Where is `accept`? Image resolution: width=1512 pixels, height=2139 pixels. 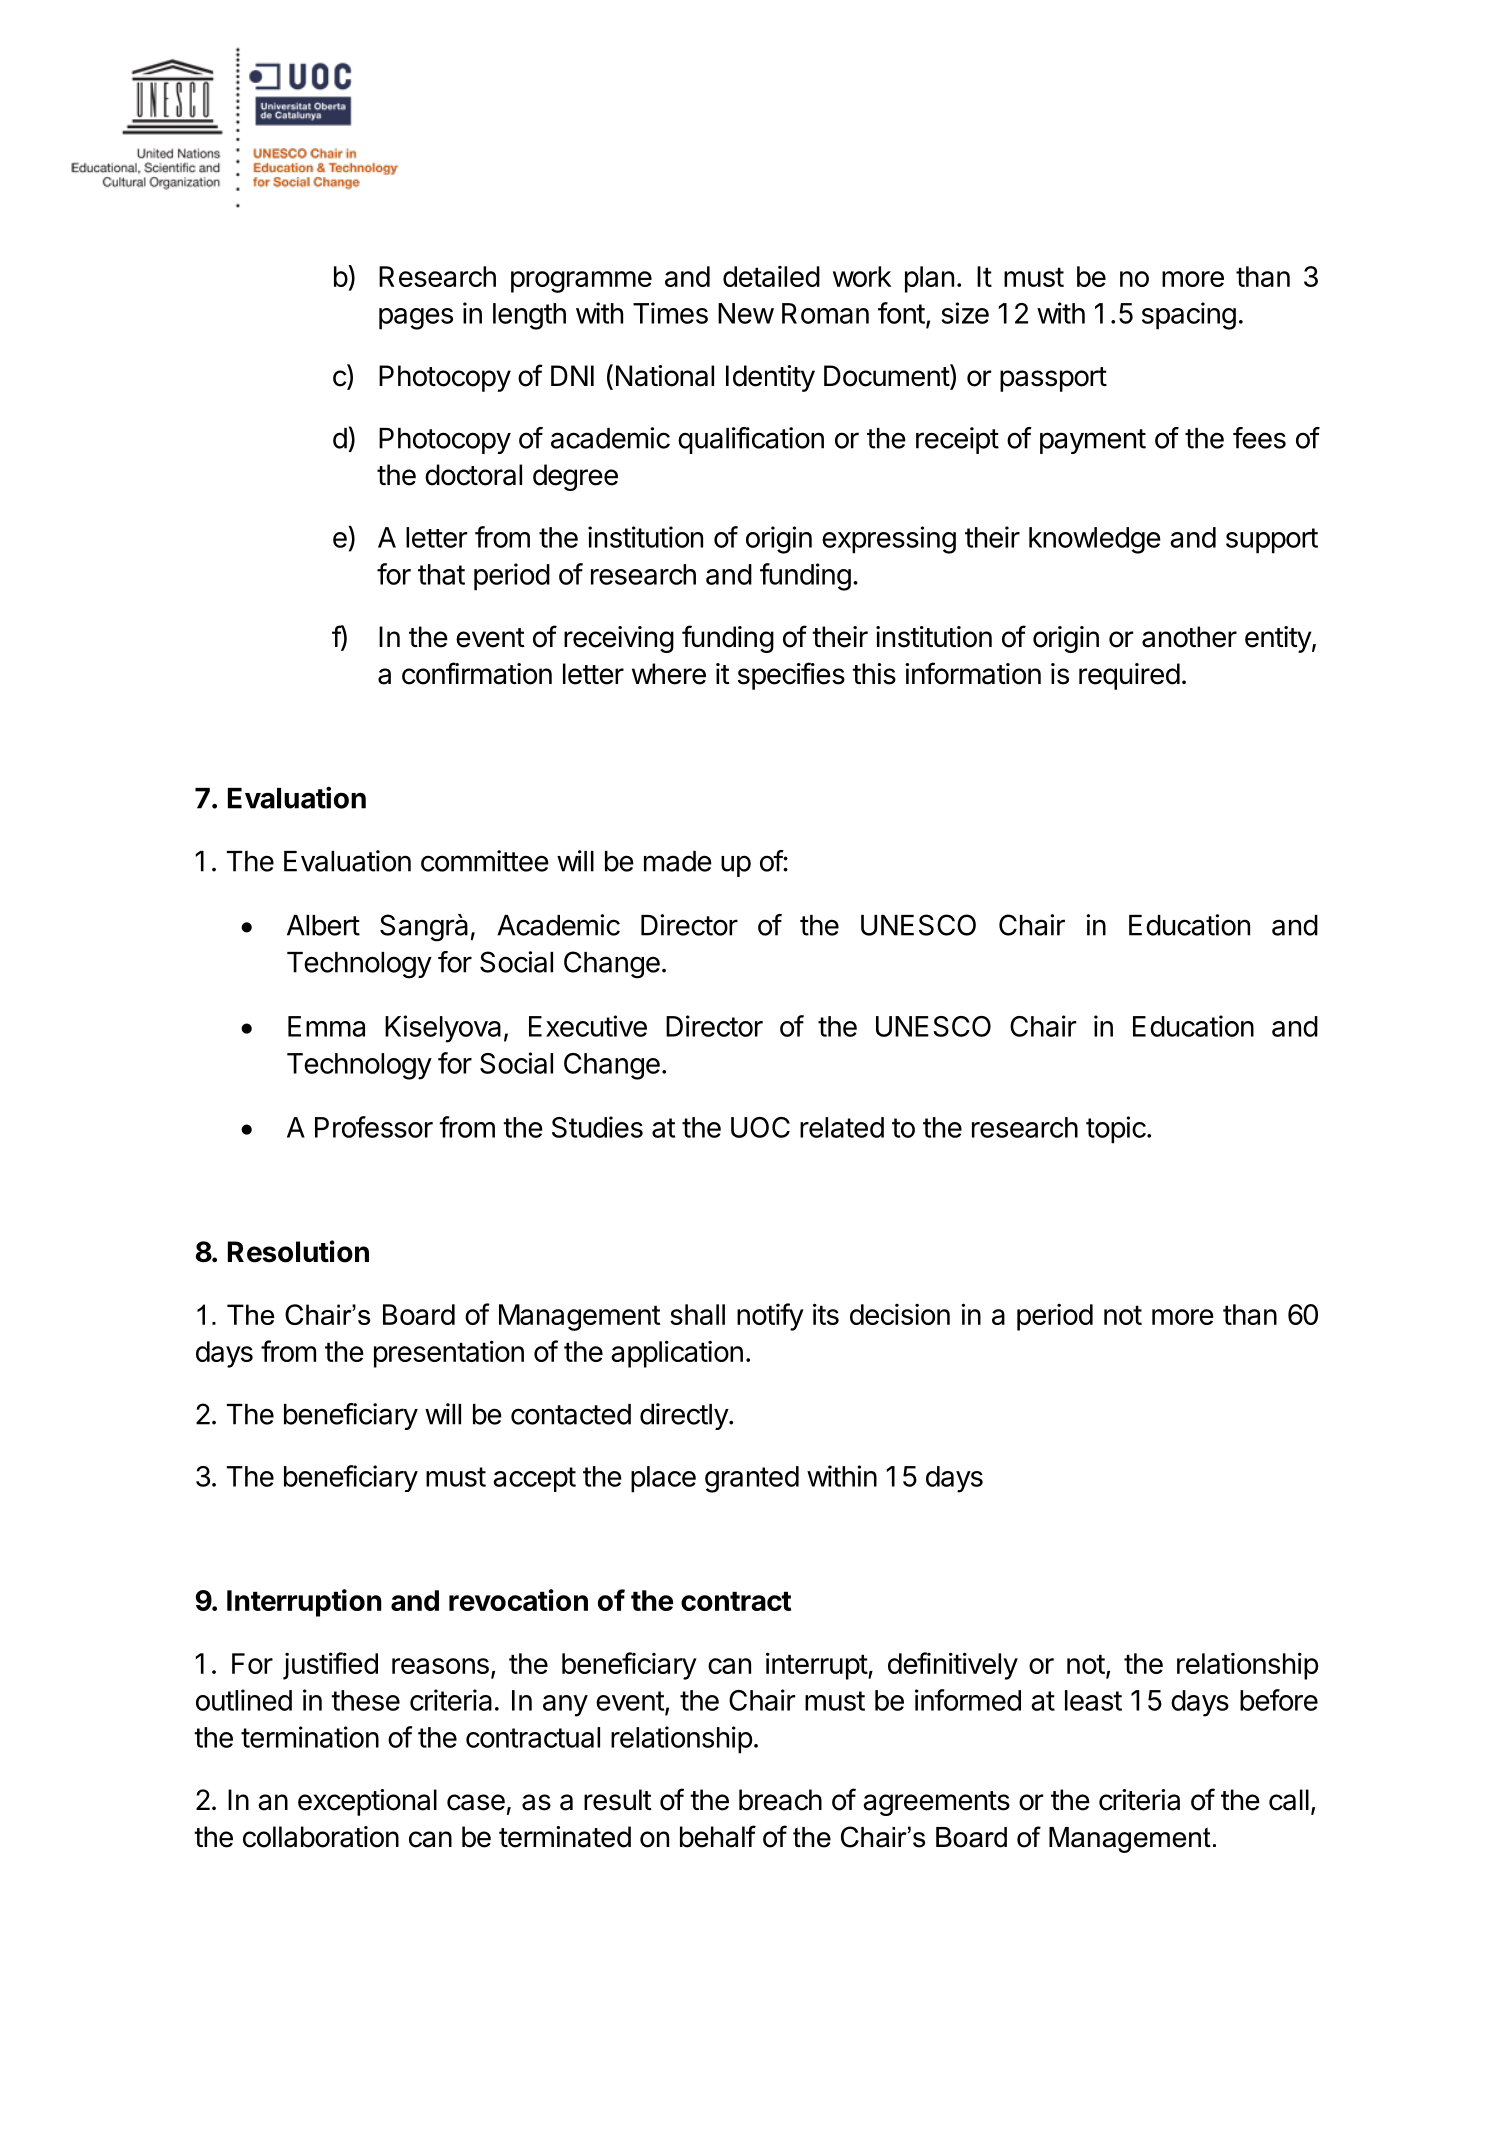 accept is located at coordinates (534, 1479).
